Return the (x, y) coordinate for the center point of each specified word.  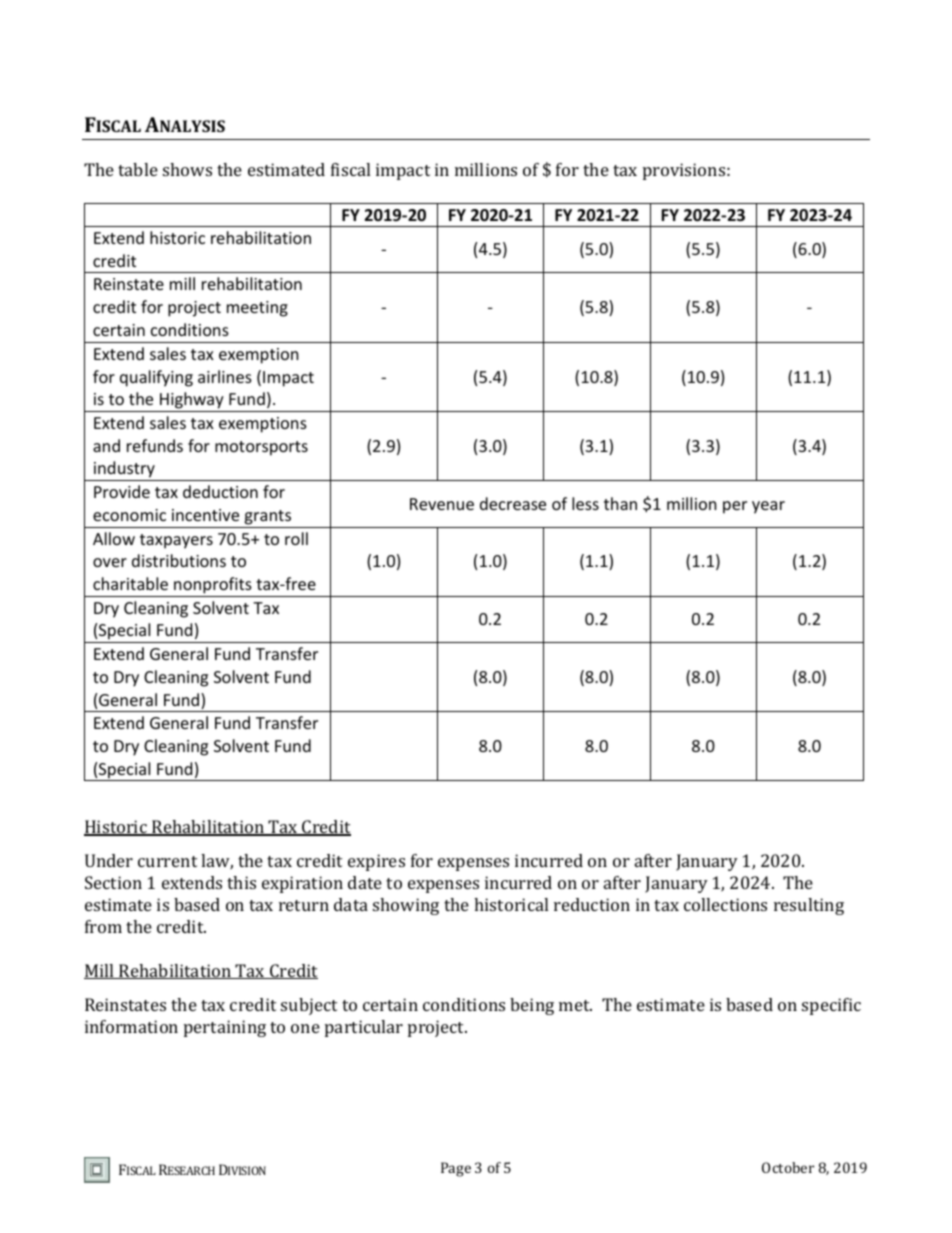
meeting (257, 309)
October (788, 1167)
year (768, 507)
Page (456, 1169)
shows (187, 169)
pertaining (225, 1028)
